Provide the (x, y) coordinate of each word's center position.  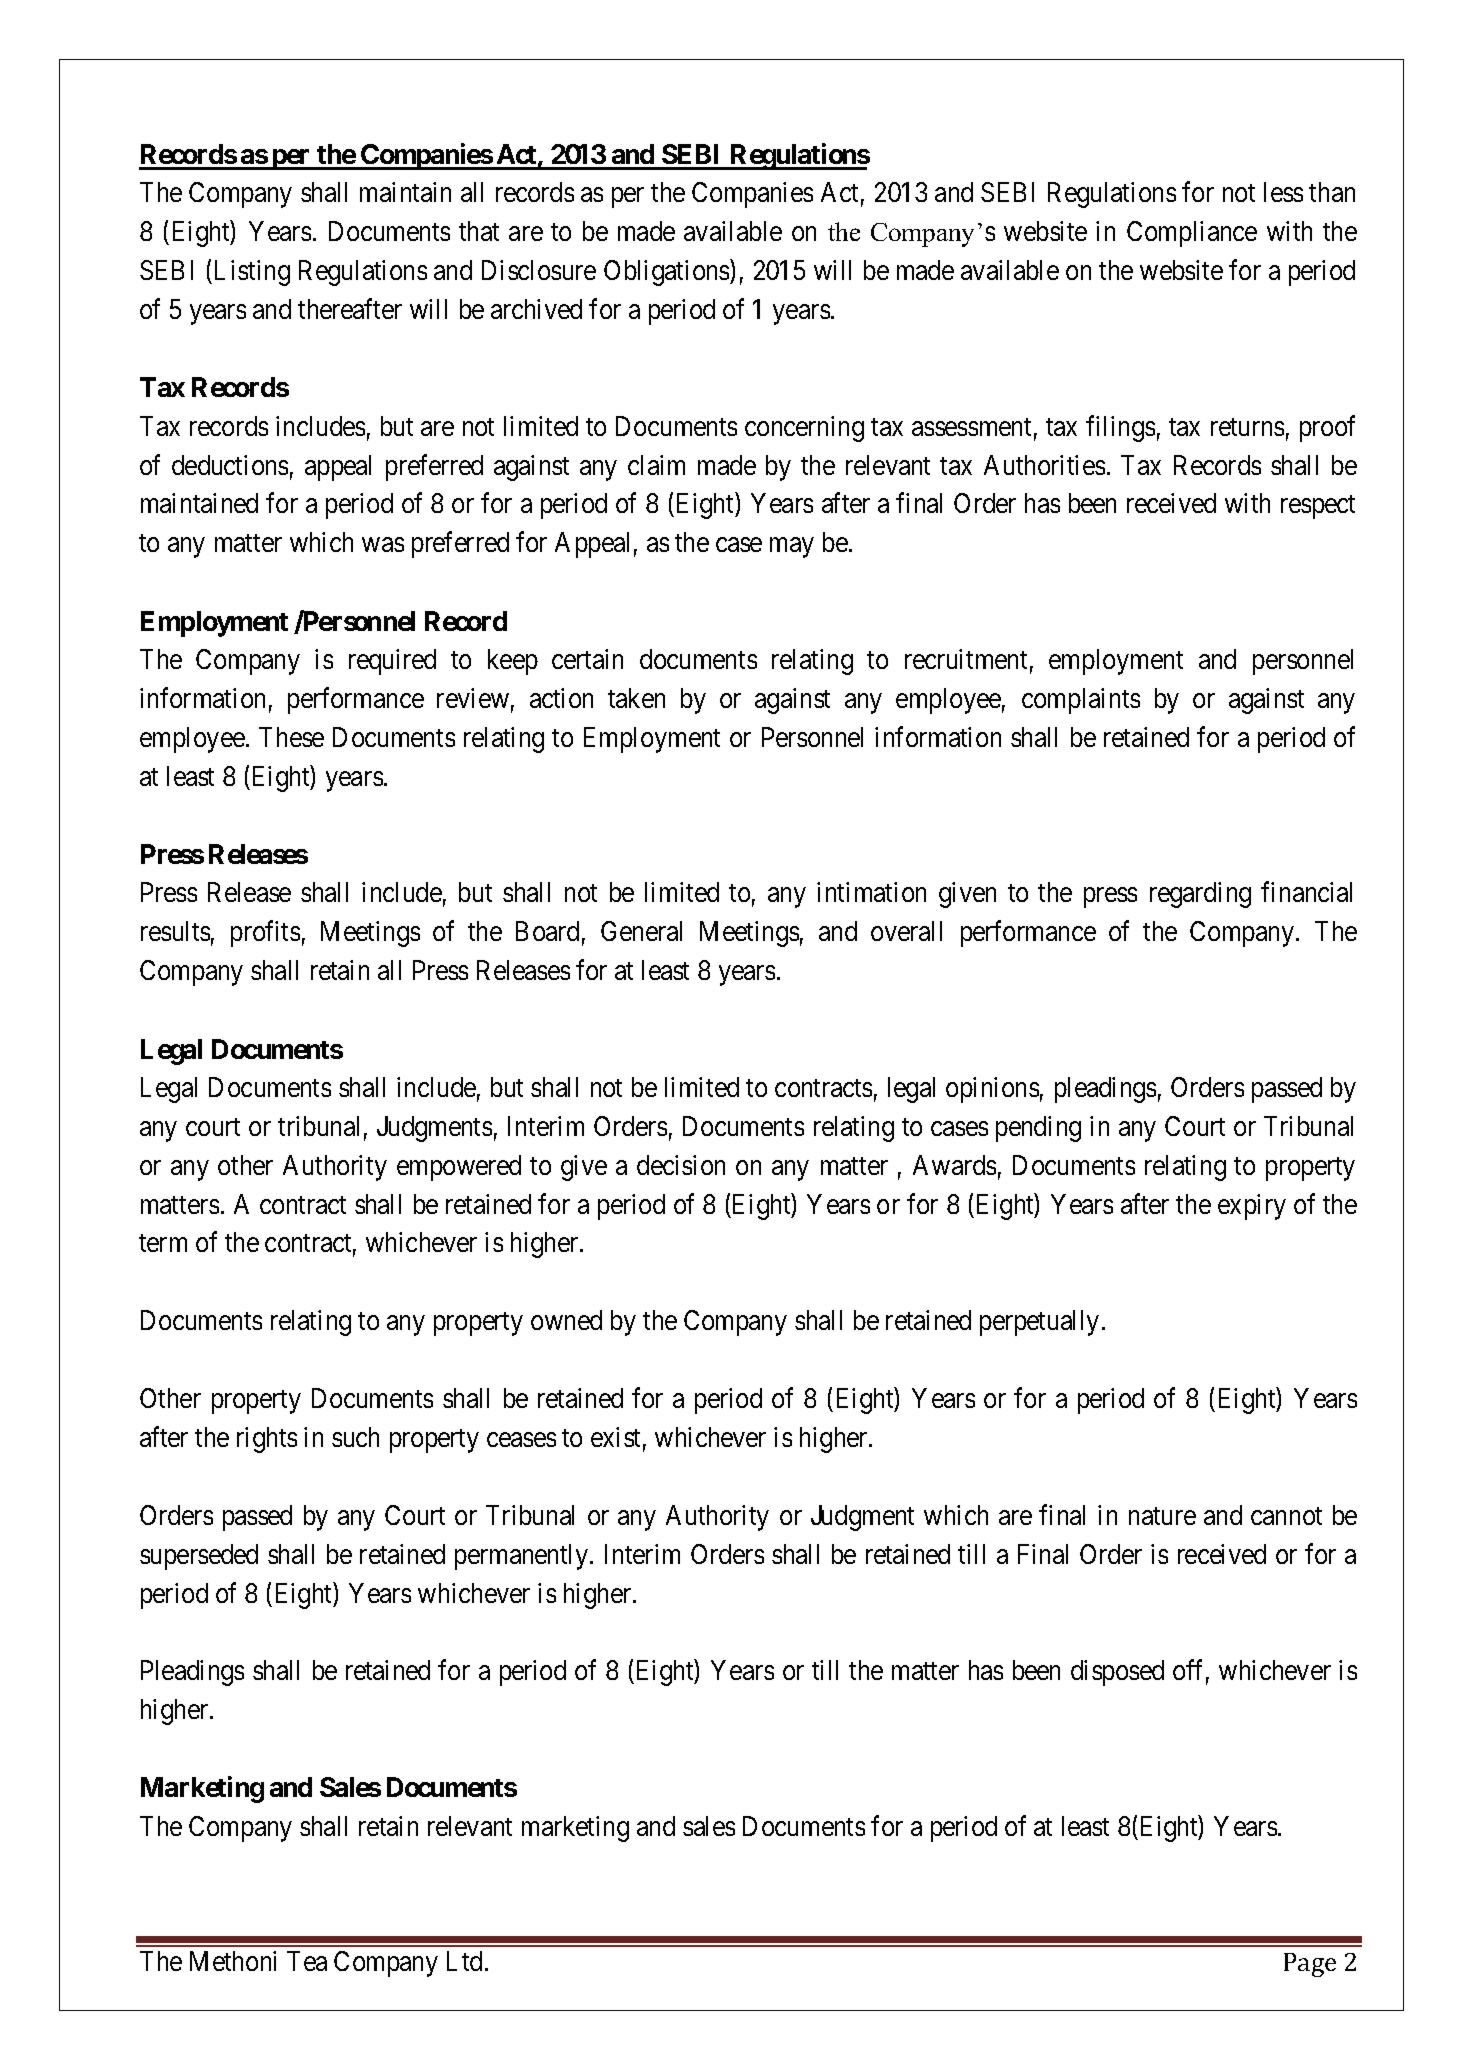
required (392, 662)
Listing (252, 273)
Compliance (1192, 234)
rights (267, 1440)
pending (1038, 1129)
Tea (307, 1961)
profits (265, 934)
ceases (521, 1440)
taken (636, 698)
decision (681, 1165)
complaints (1081, 701)
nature (1162, 1516)
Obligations (667, 273)
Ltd (466, 1961)
